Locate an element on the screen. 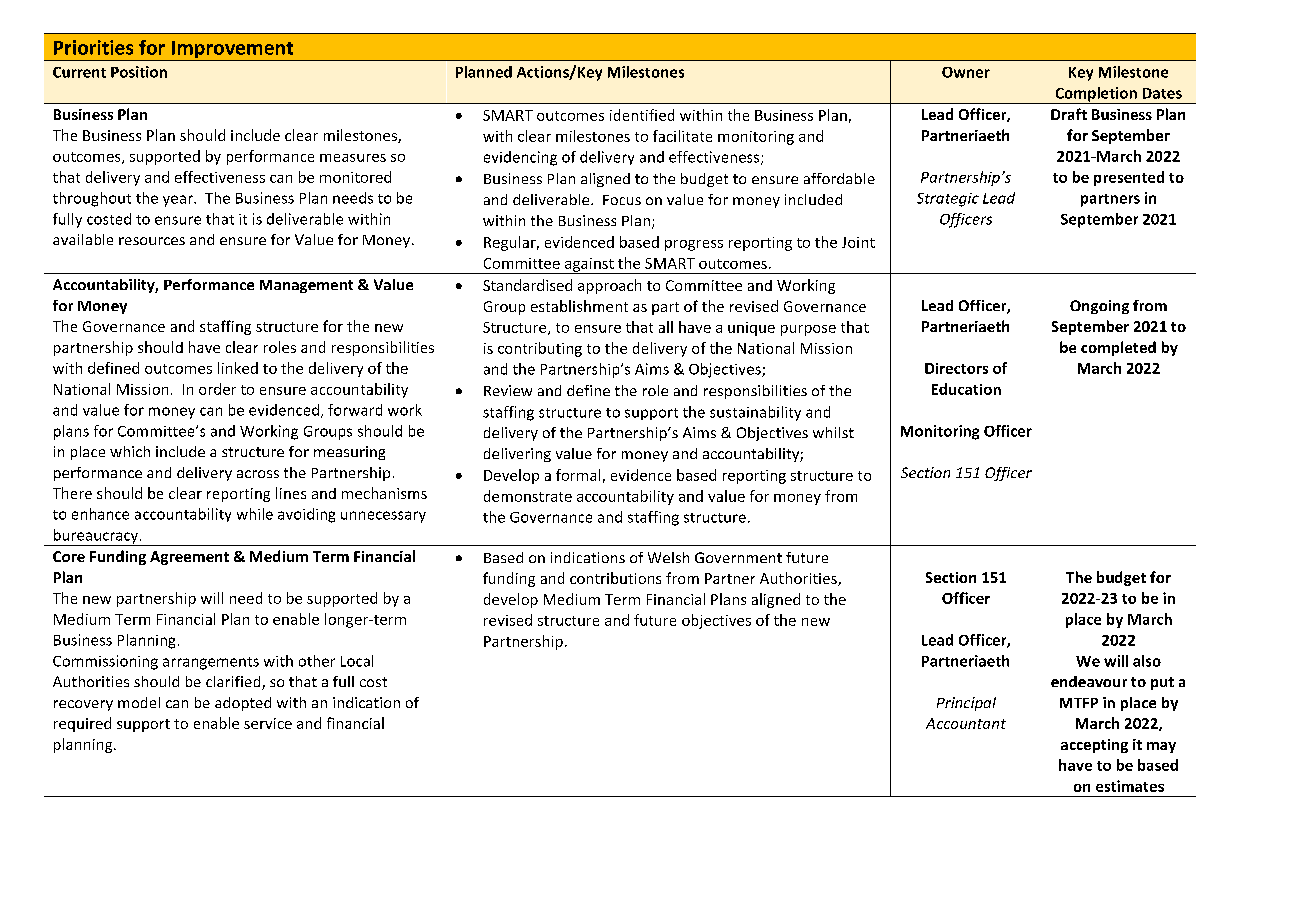 The height and width of the screenshot is (924, 1308). Management is located at coordinates (306, 286).
